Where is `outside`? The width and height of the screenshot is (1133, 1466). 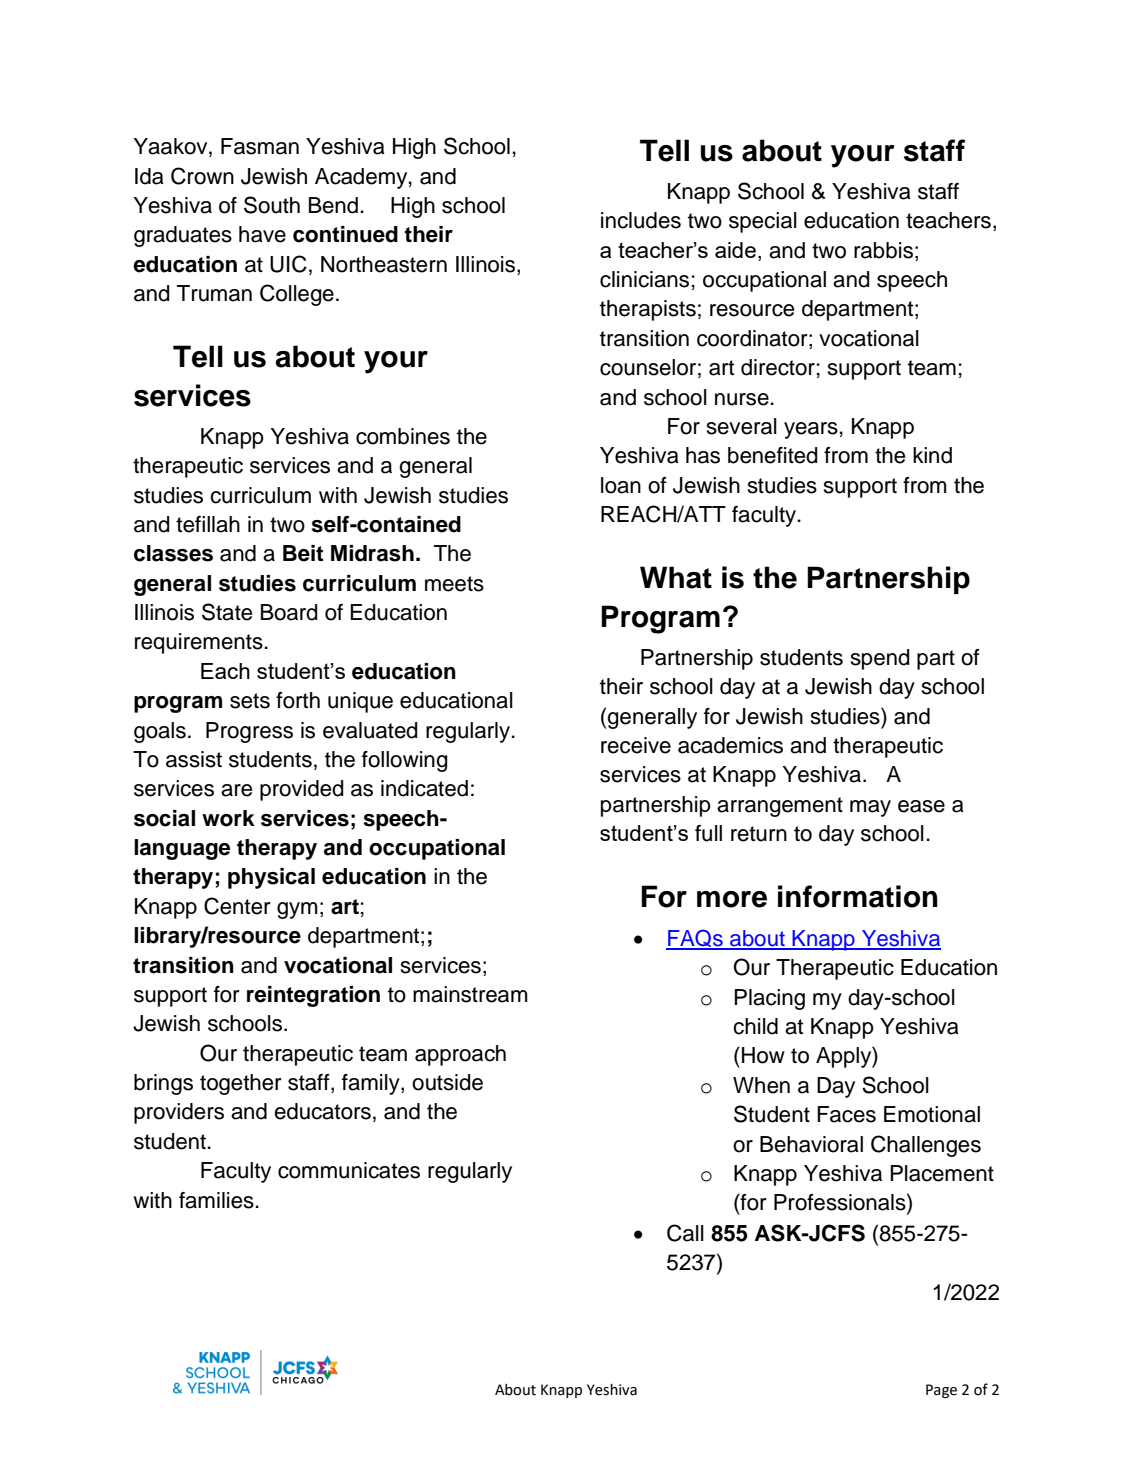 outside is located at coordinates (447, 1082).
